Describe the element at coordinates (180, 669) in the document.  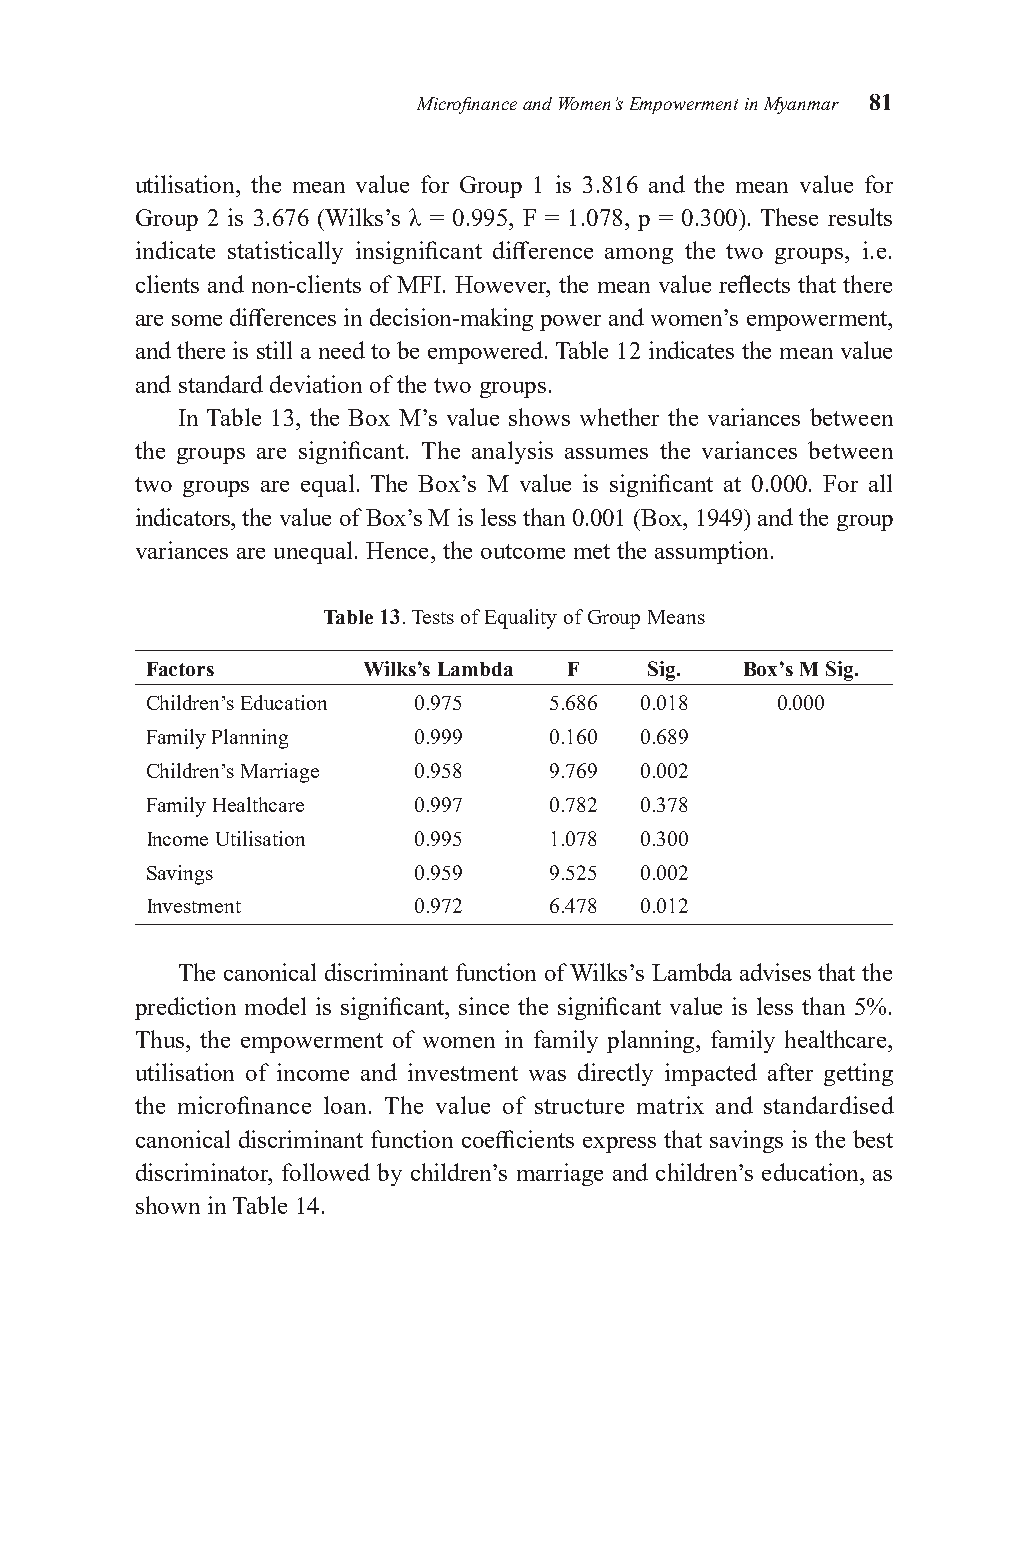
I see `Factors` at that location.
